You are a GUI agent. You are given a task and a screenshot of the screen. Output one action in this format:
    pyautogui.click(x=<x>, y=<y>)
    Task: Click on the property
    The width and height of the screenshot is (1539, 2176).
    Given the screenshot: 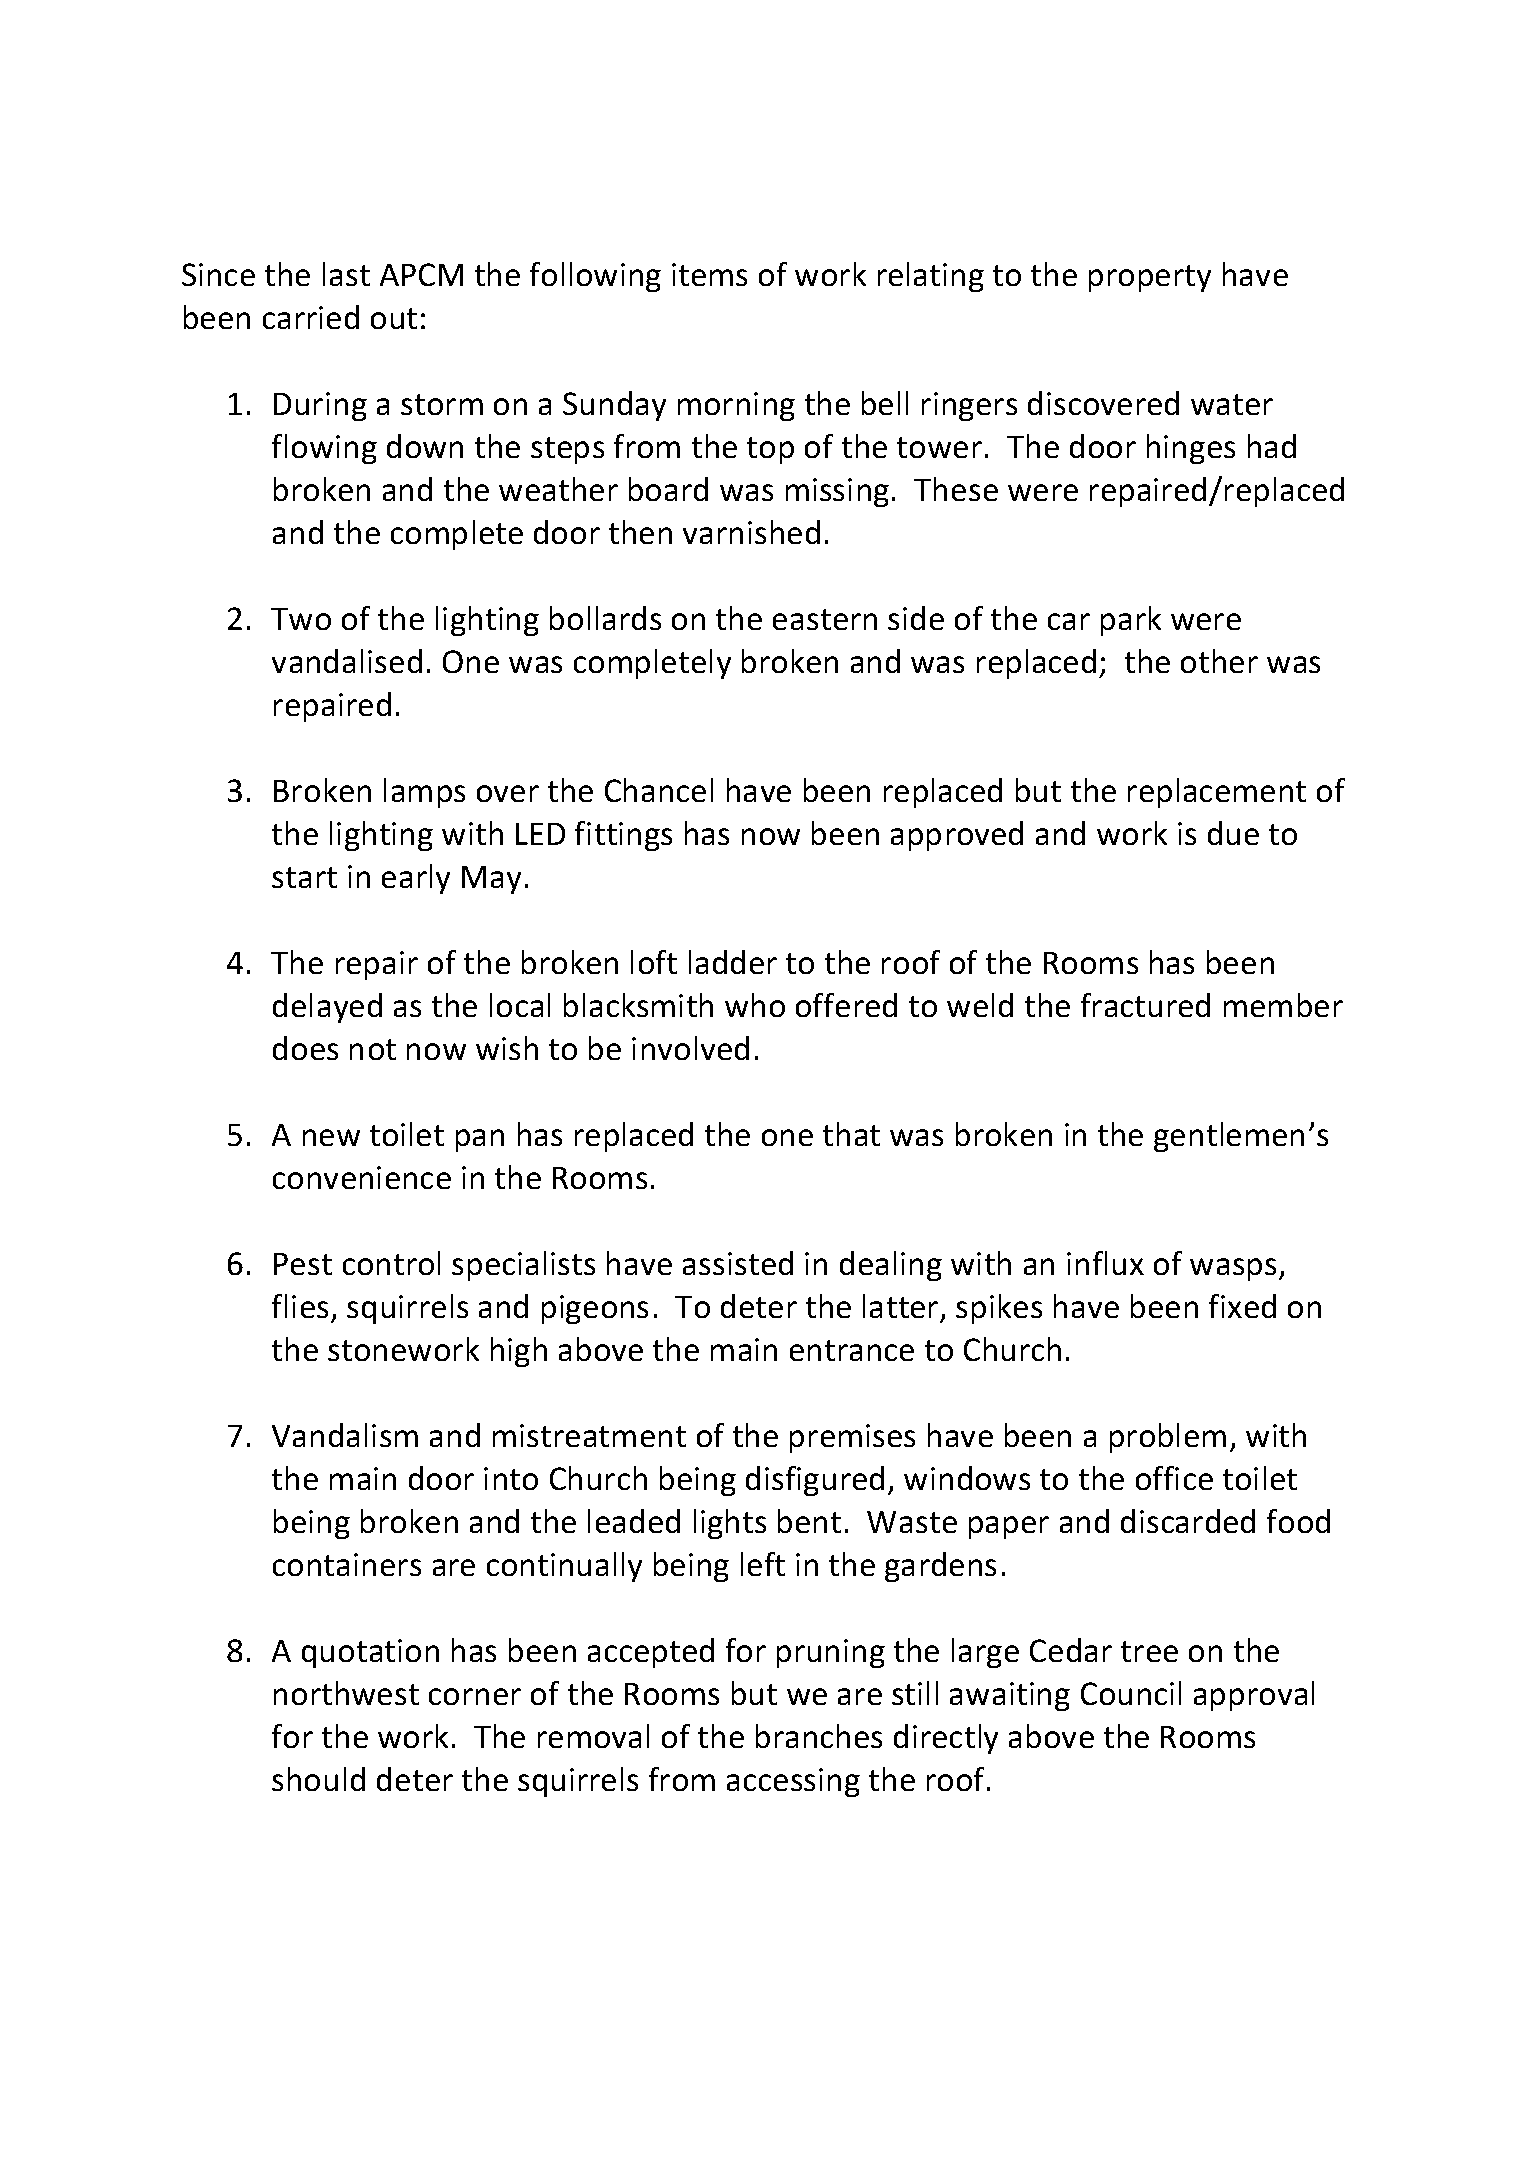 What is the action you would take?
    pyautogui.click(x=1150, y=278)
